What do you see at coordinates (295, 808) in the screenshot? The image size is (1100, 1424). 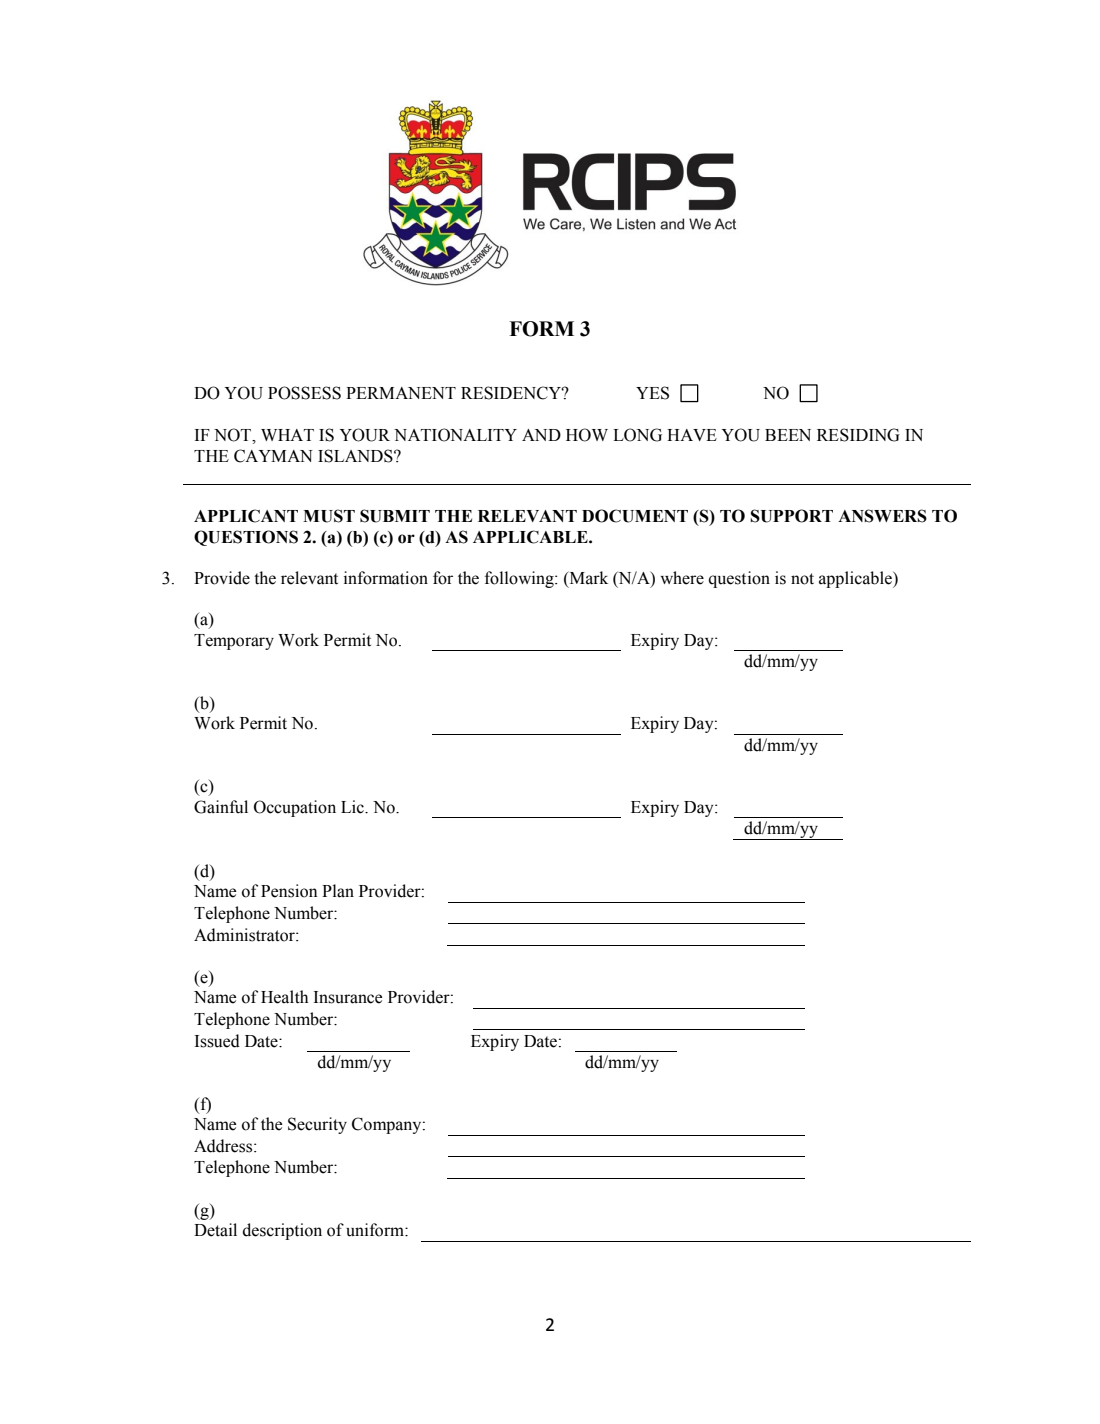 I see `Occupation` at bounding box center [295, 808].
